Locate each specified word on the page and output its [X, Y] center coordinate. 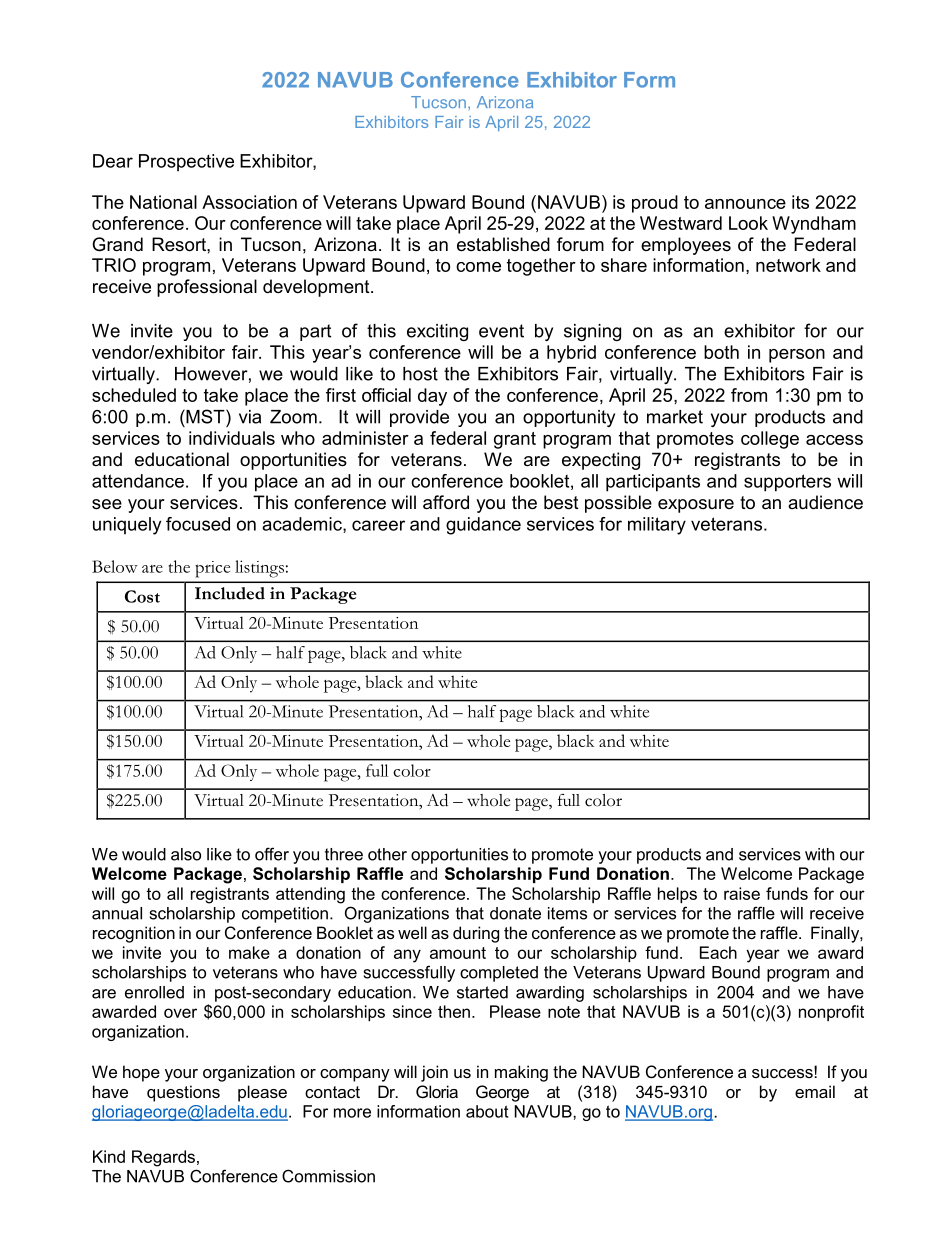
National [163, 202]
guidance [483, 526]
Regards [163, 1158]
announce [745, 204]
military [657, 526]
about [487, 1111]
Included [230, 593]
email [815, 1091]
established [503, 244]
